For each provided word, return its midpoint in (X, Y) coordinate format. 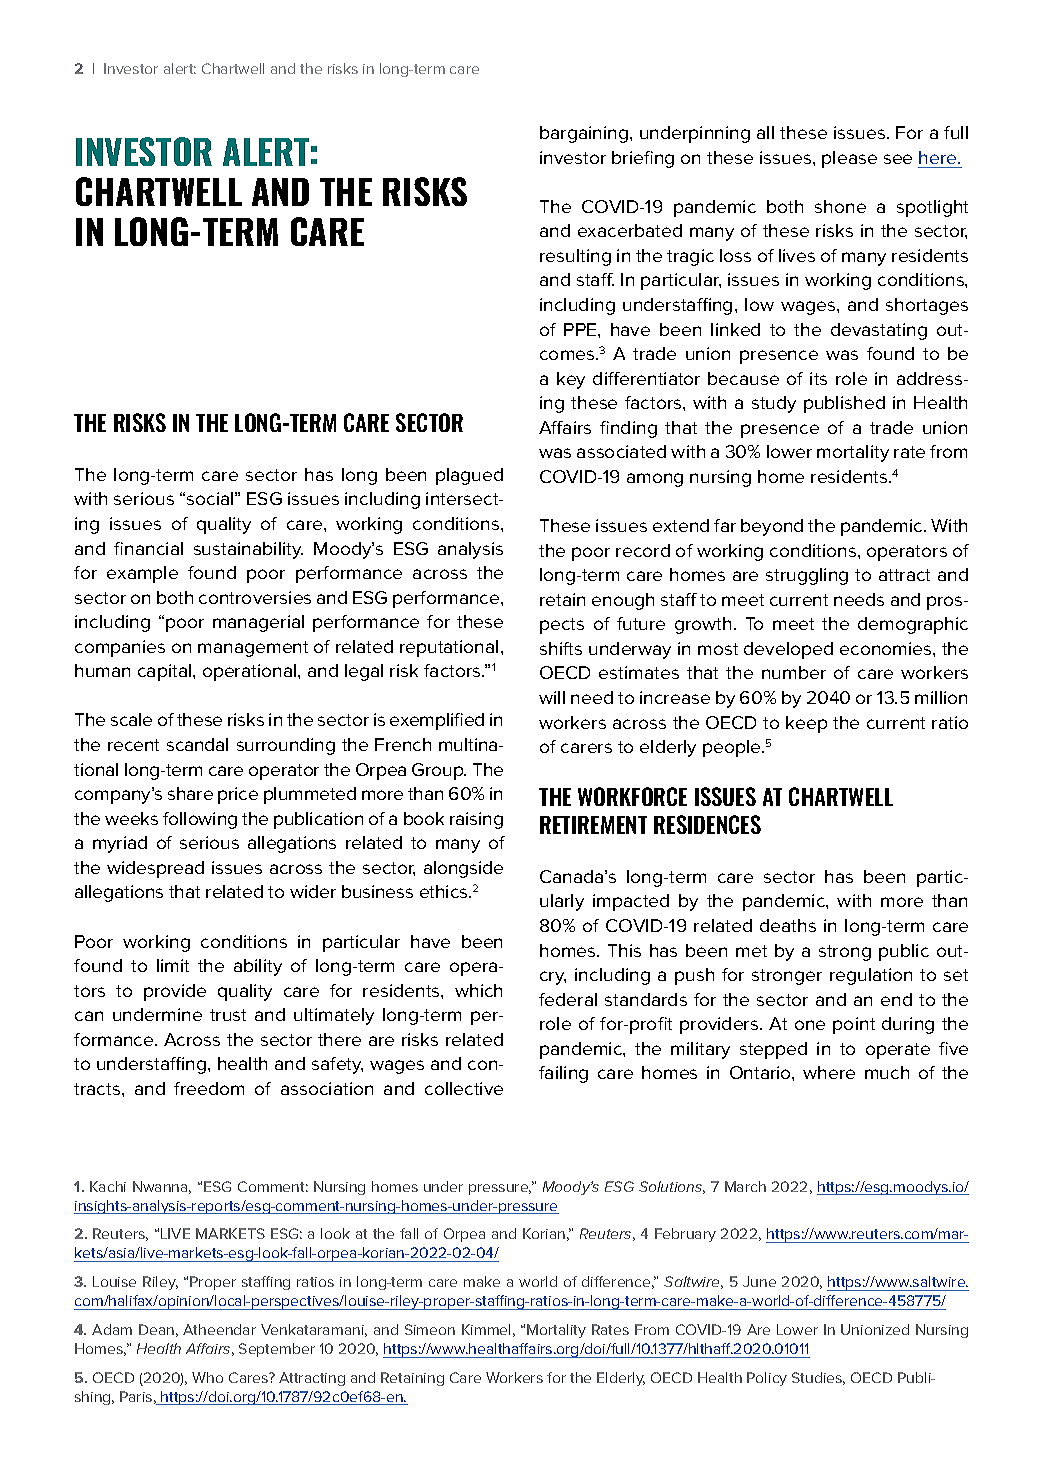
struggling (807, 576)
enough (623, 601)
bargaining (584, 134)
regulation (871, 976)
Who (207, 1377)
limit (173, 965)
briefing (643, 159)
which (478, 990)
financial (148, 548)
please (849, 159)
